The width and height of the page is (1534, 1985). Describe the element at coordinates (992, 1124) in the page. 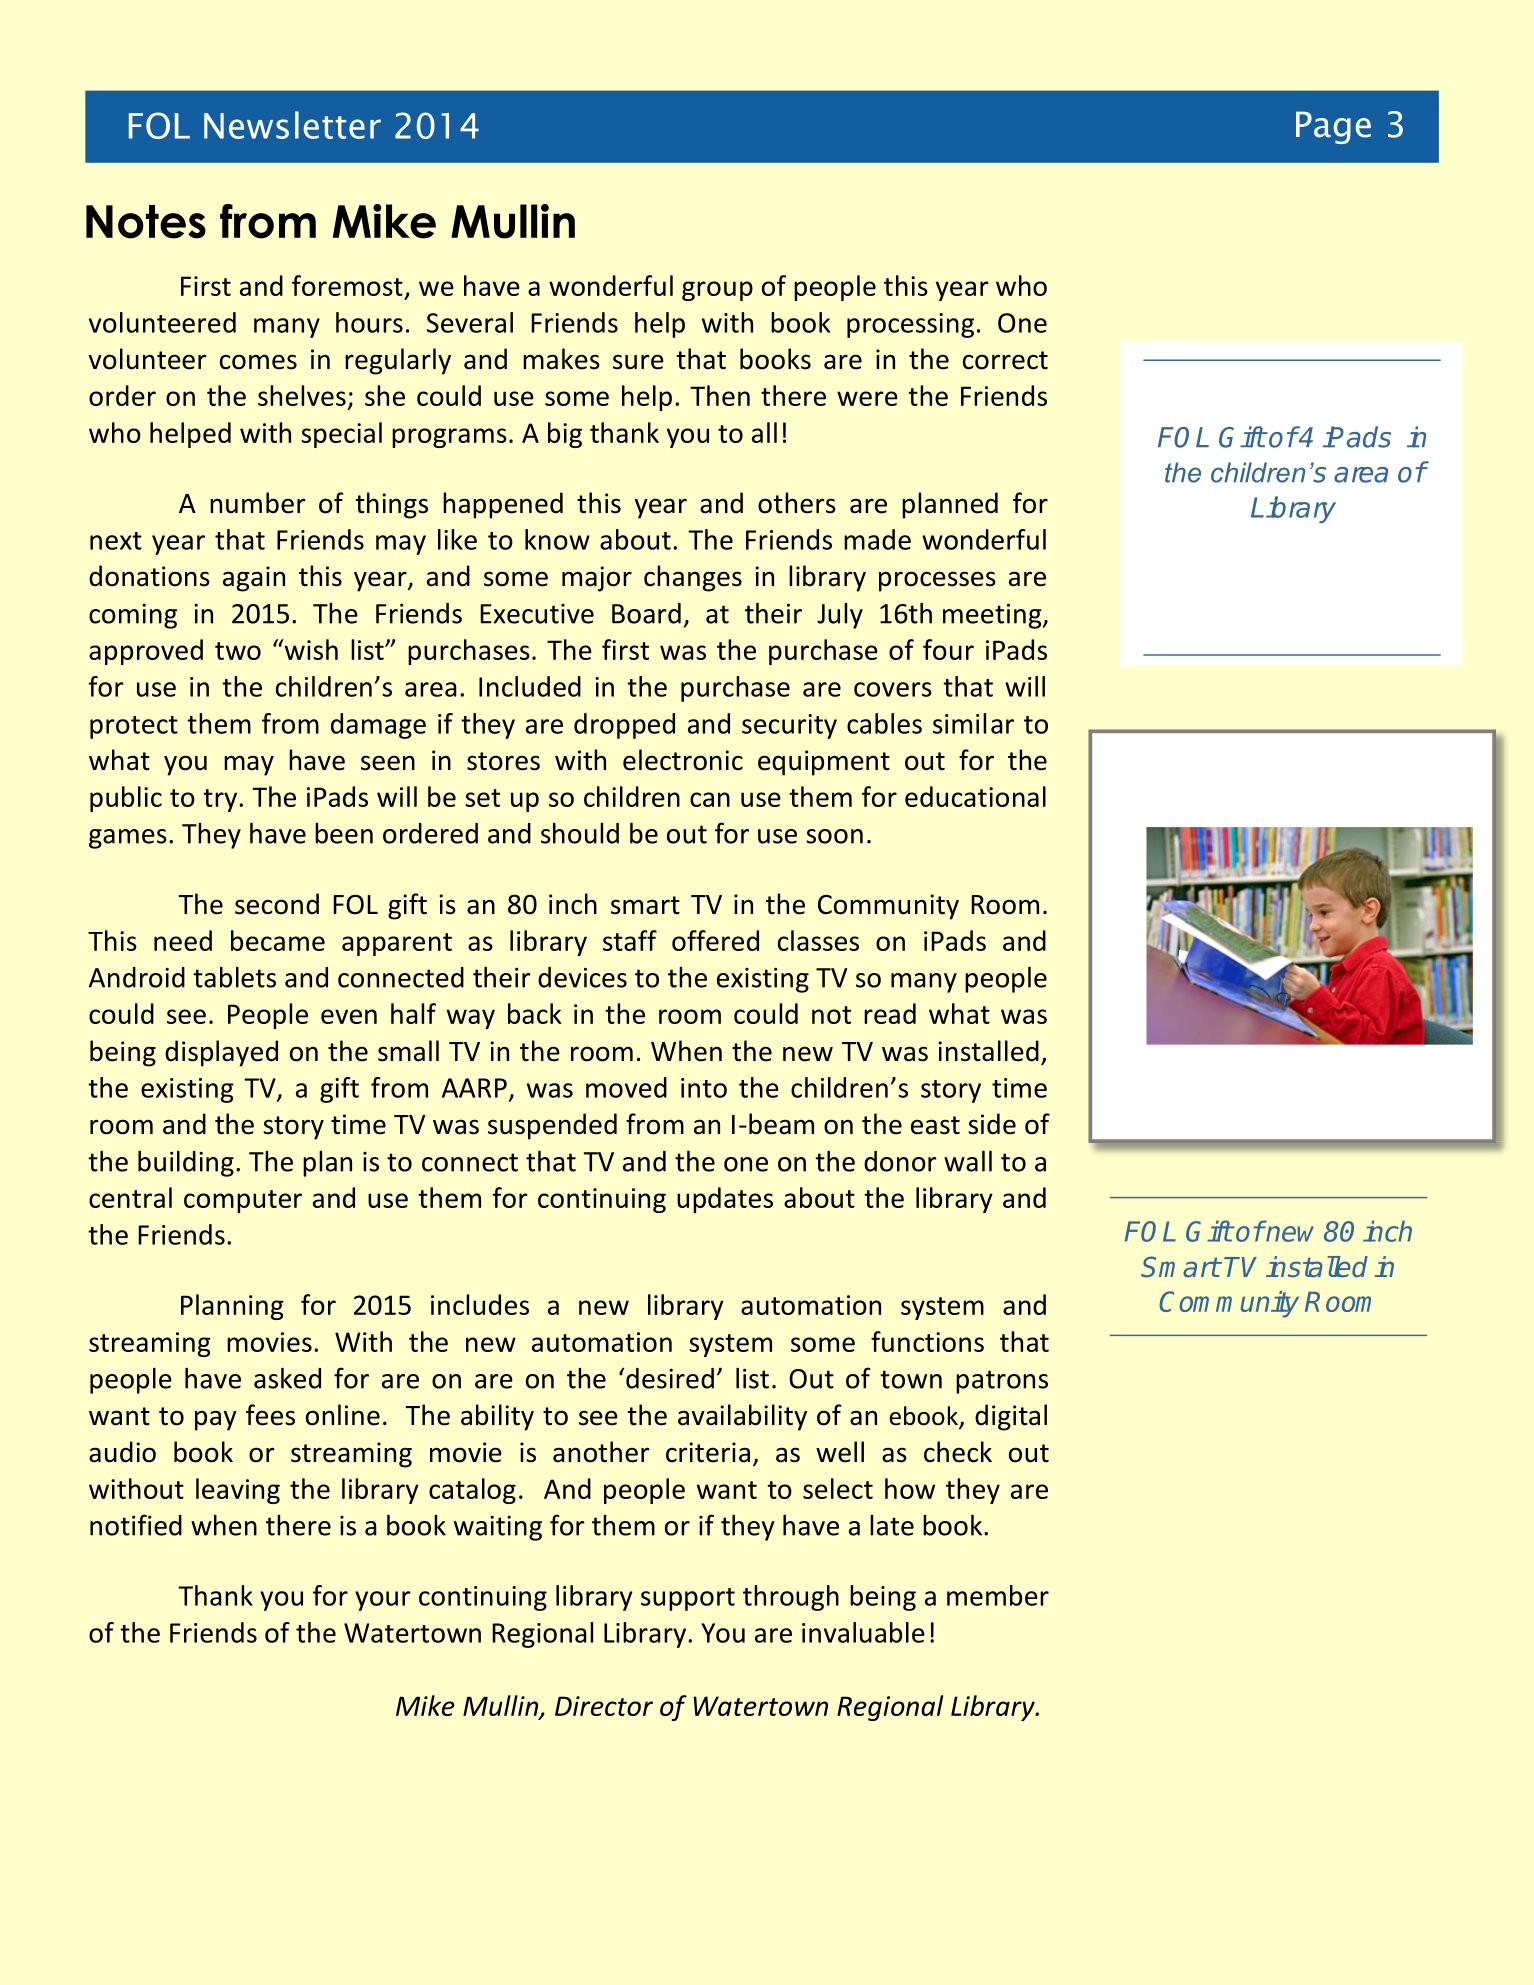

I see `side` at that location.
